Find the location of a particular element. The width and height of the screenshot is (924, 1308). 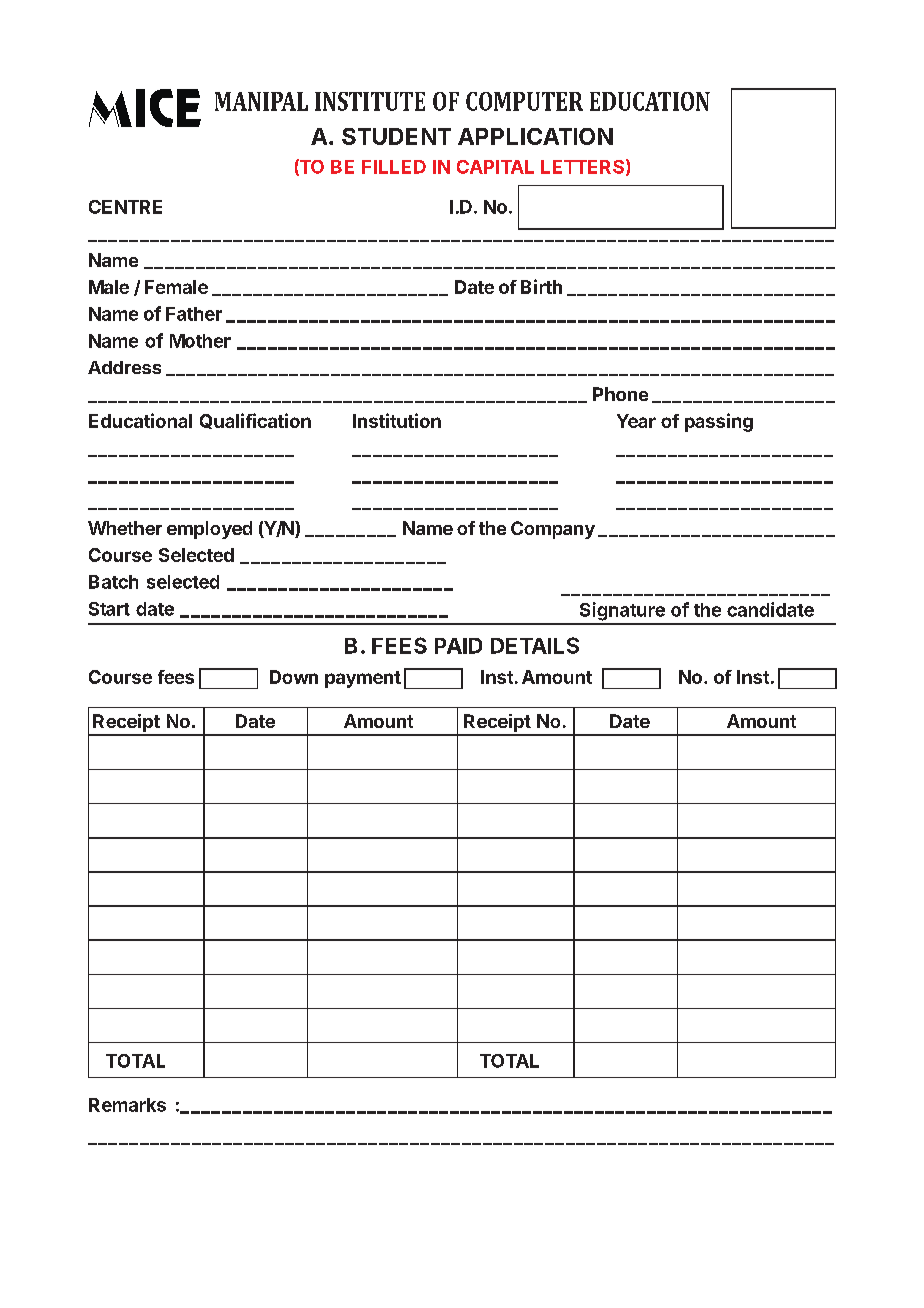

Remarks is located at coordinates (127, 1105).
